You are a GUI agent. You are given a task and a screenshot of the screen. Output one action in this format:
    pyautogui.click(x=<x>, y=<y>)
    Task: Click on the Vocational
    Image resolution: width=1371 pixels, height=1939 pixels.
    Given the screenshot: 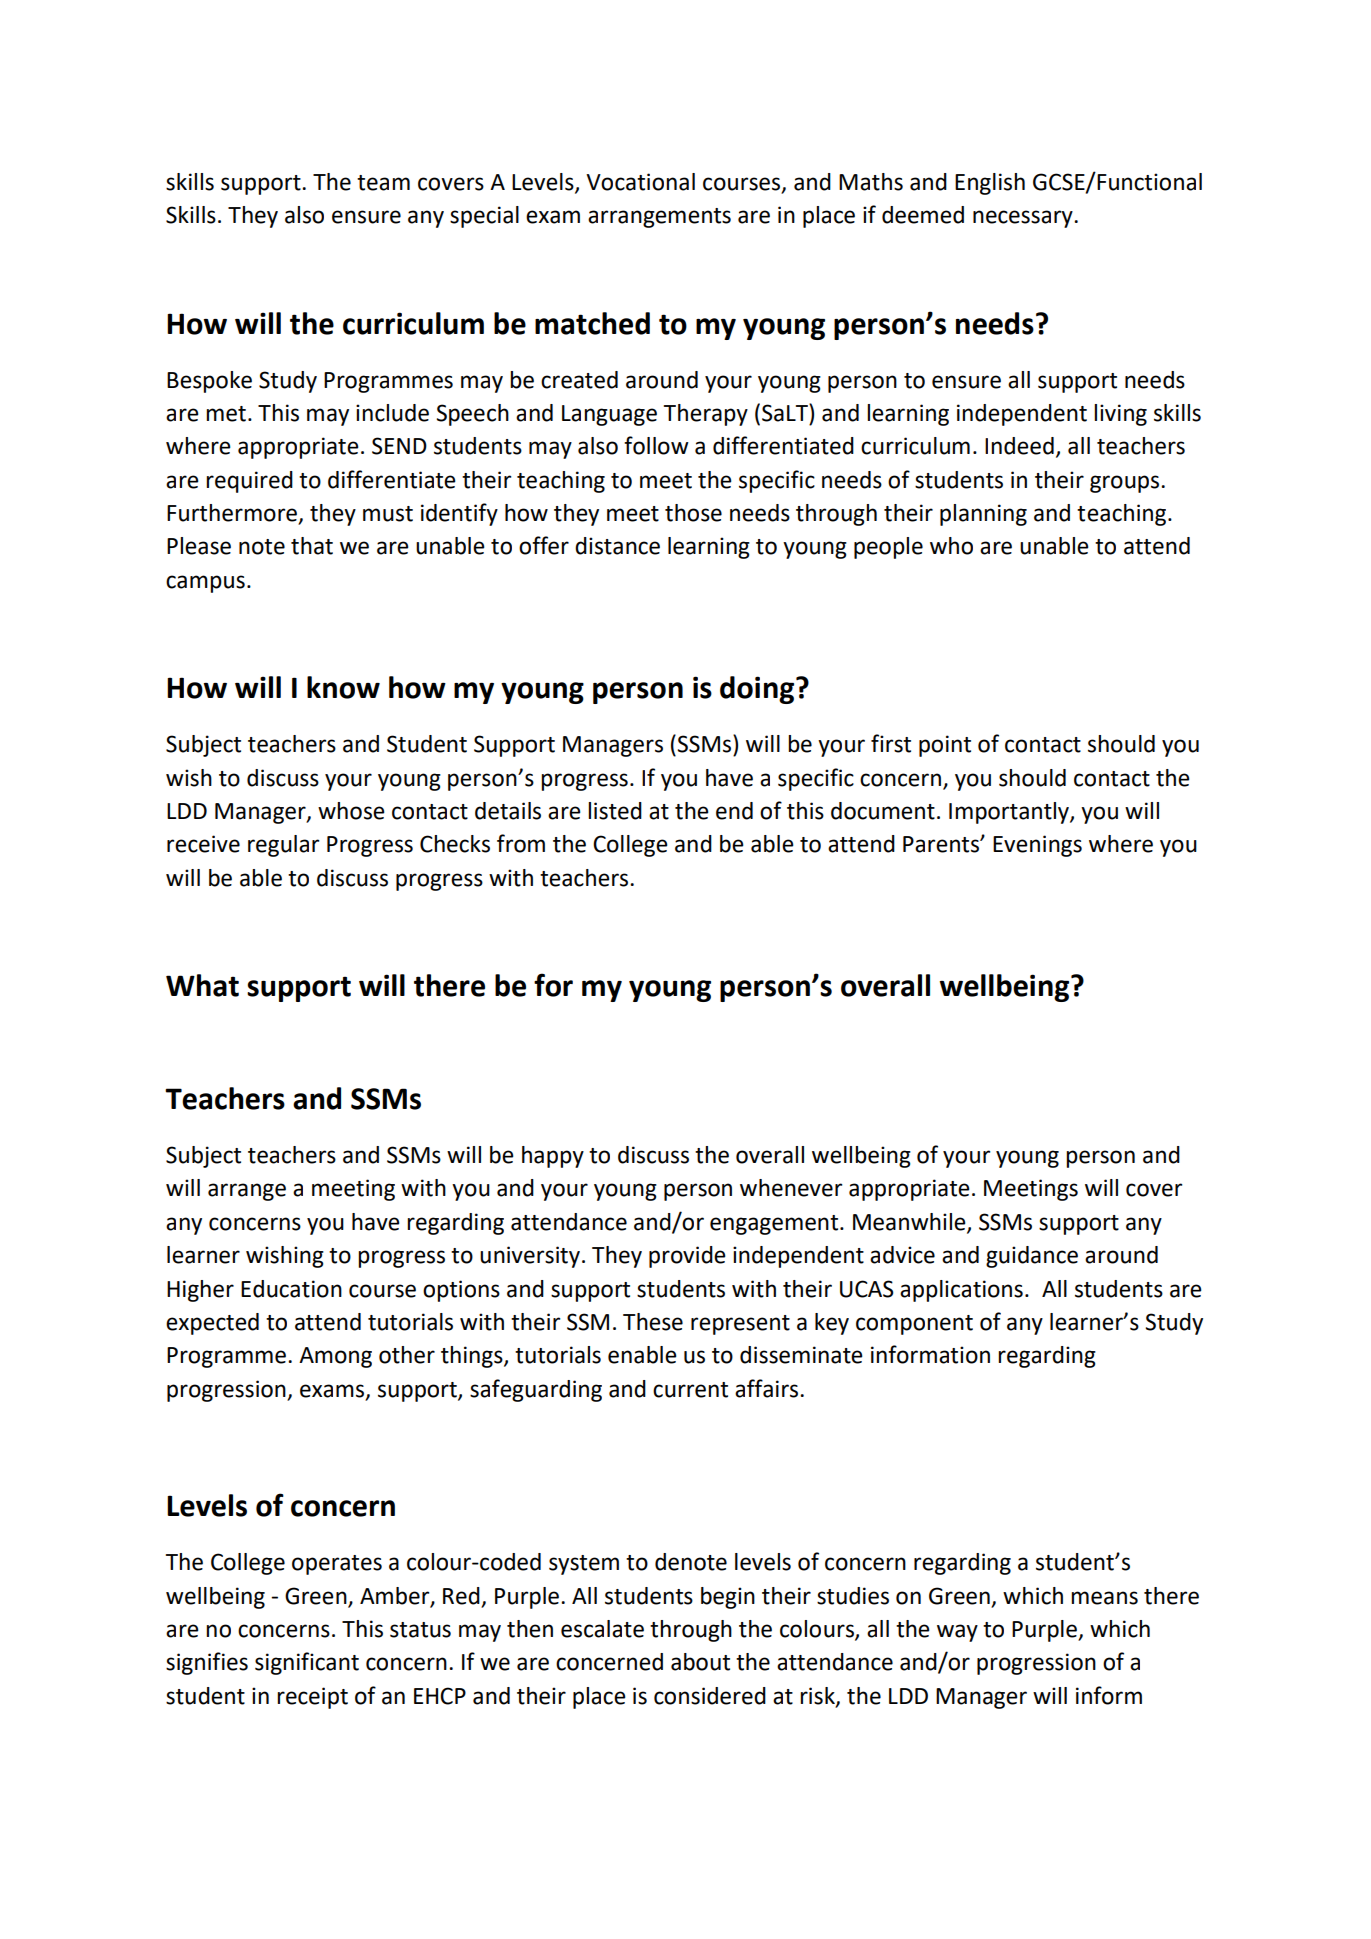 What is the action you would take?
    pyautogui.click(x=640, y=182)
